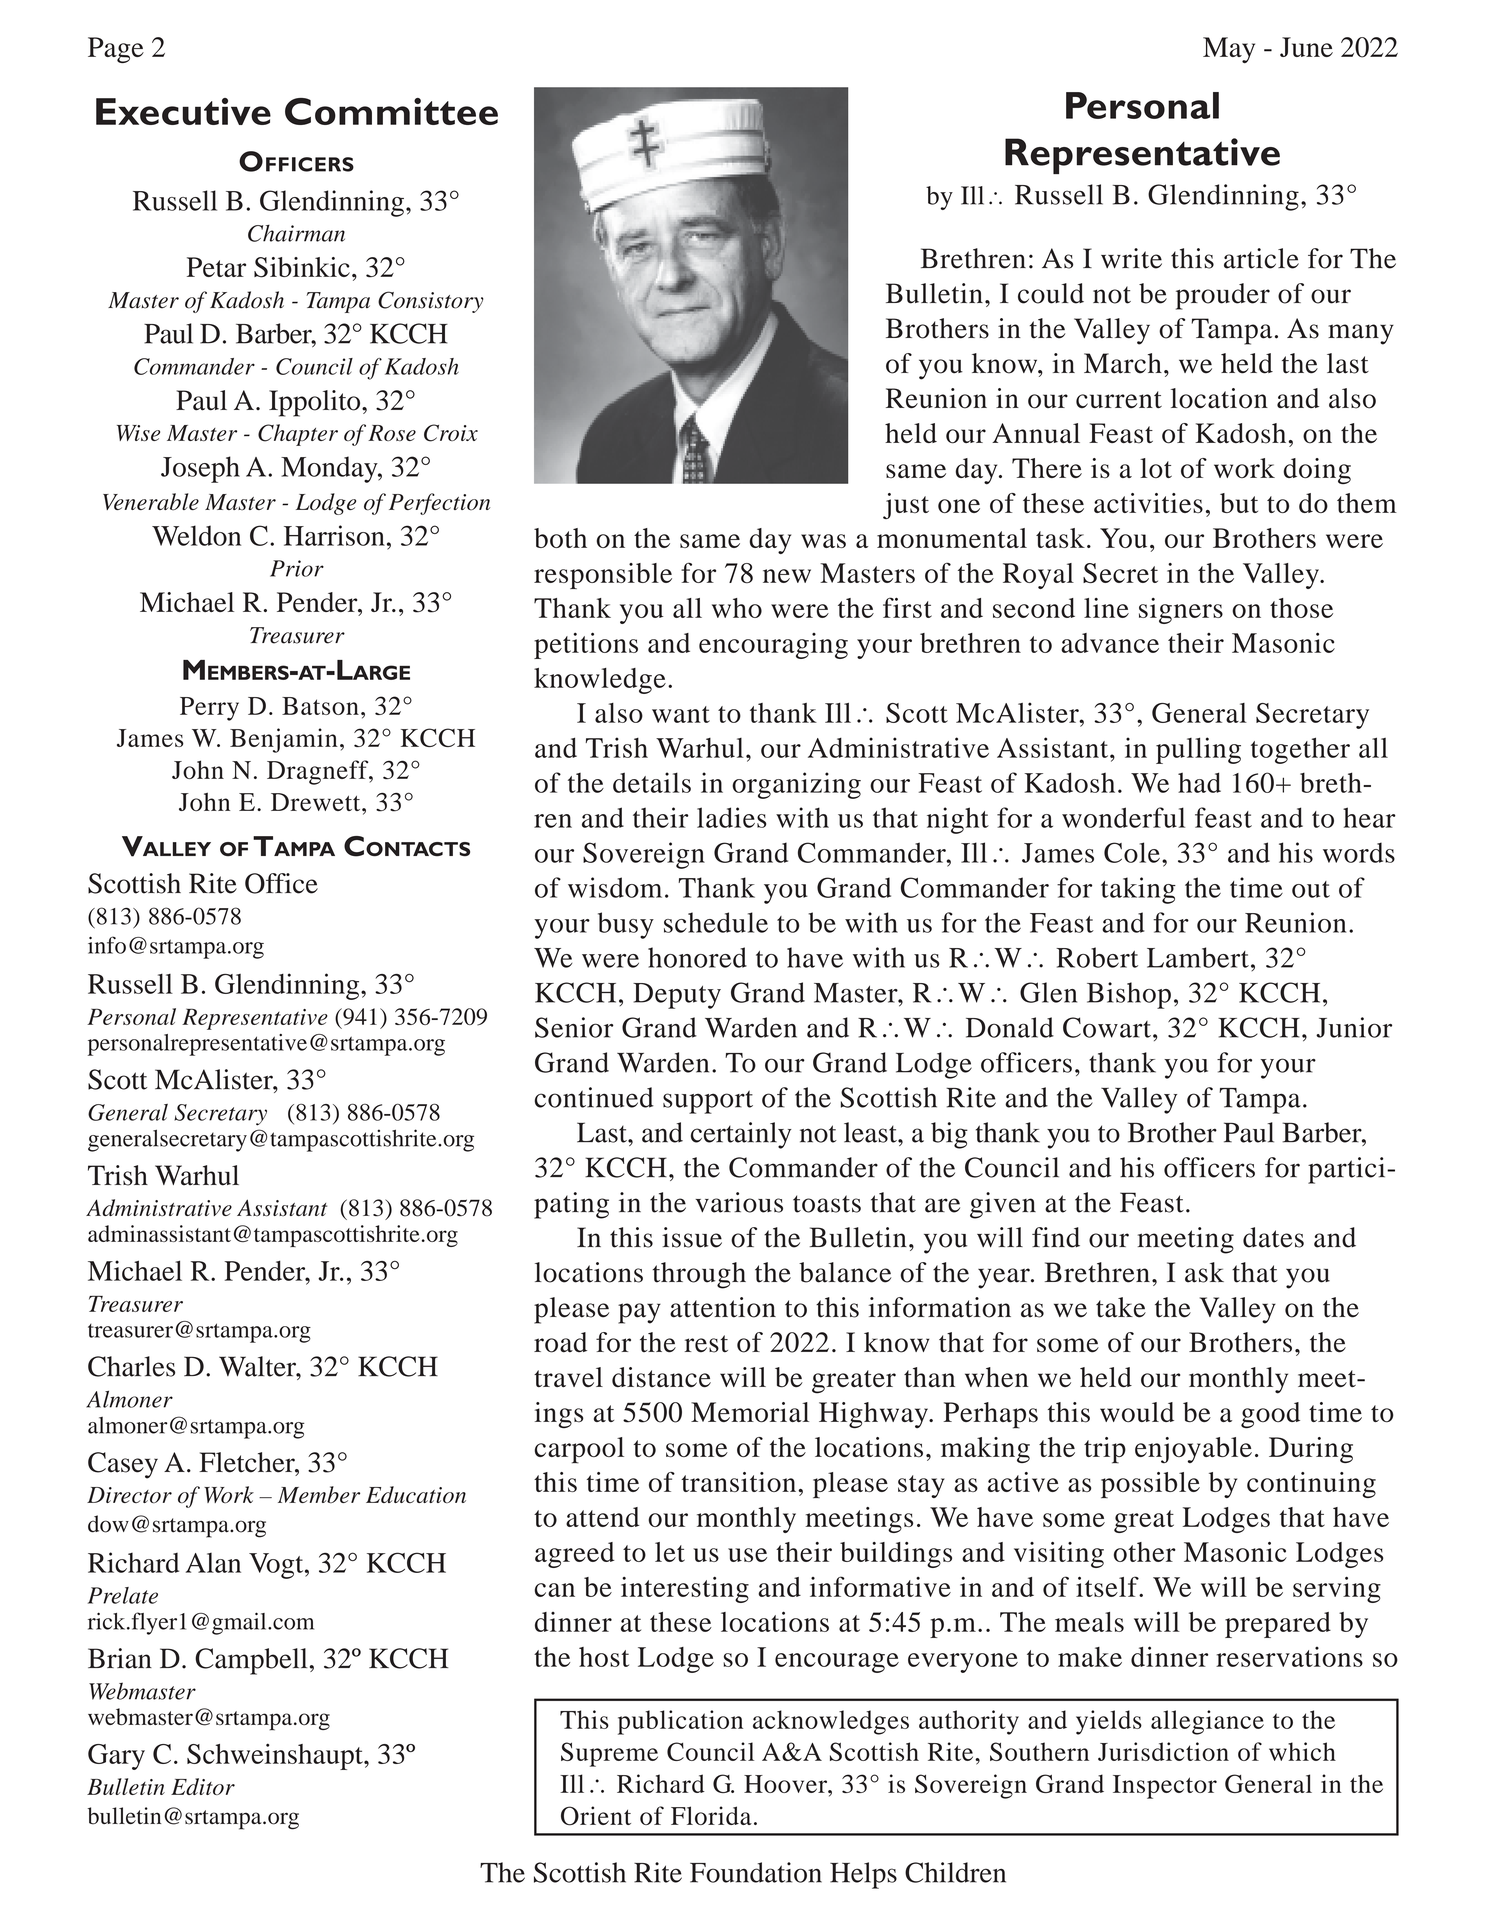 The width and height of the document is (1486, 1923). What do you see at coordinates (203, 1786) in the document?
I see `Editor` at bounding box center [203, 1786].
